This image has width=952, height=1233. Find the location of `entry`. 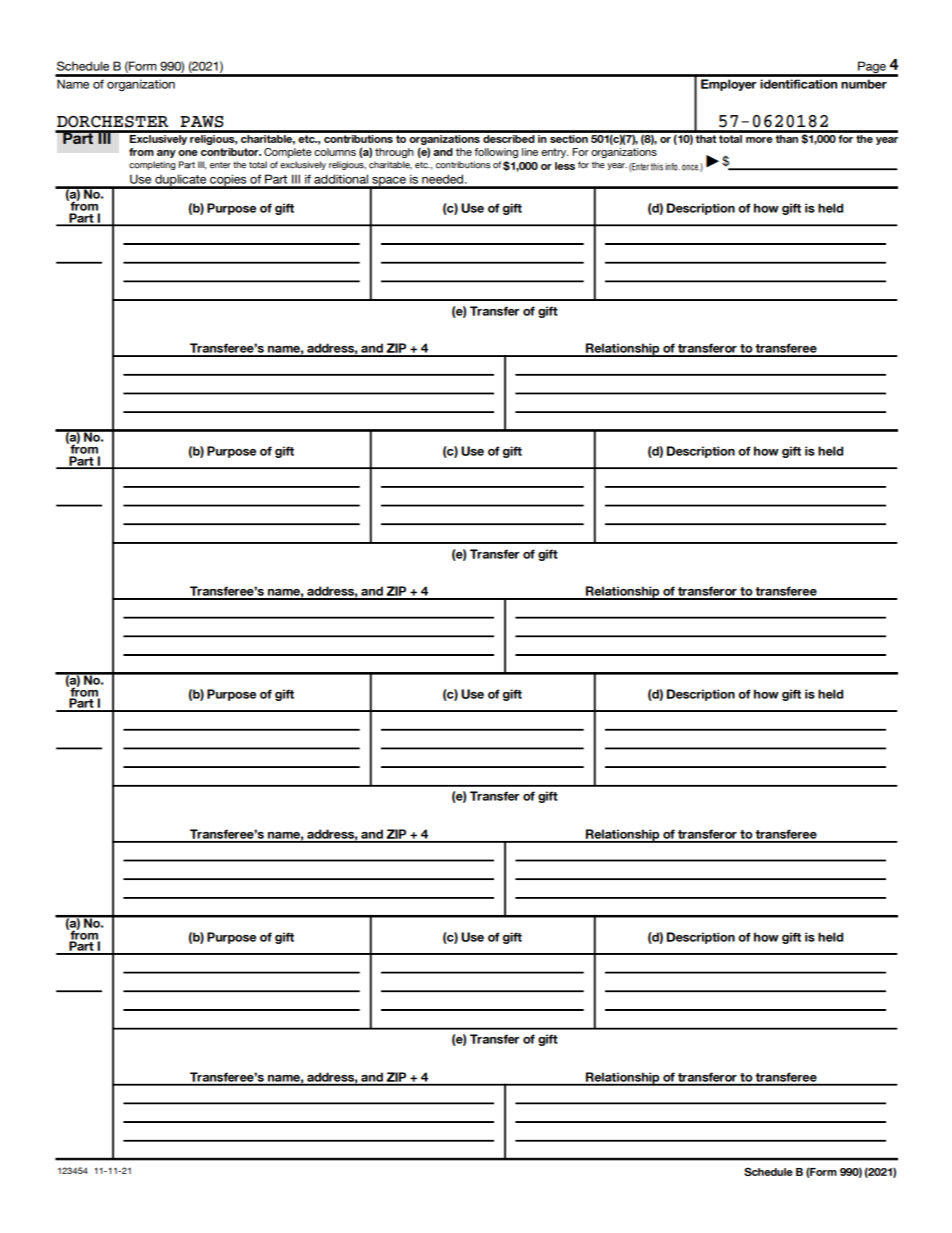

entry is located at coordinates (554, 153).
